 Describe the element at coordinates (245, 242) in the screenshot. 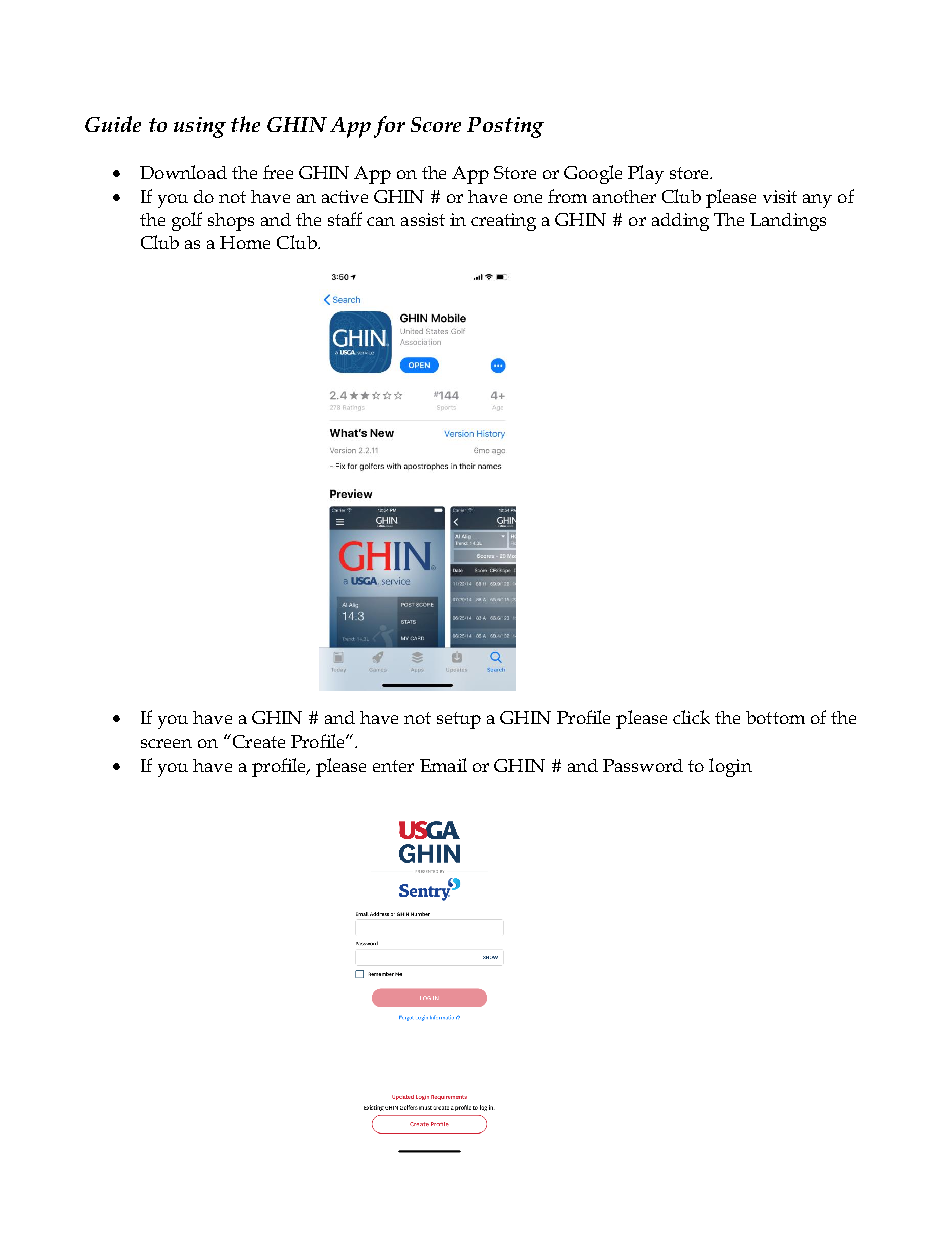

I see `Home` at that location.
